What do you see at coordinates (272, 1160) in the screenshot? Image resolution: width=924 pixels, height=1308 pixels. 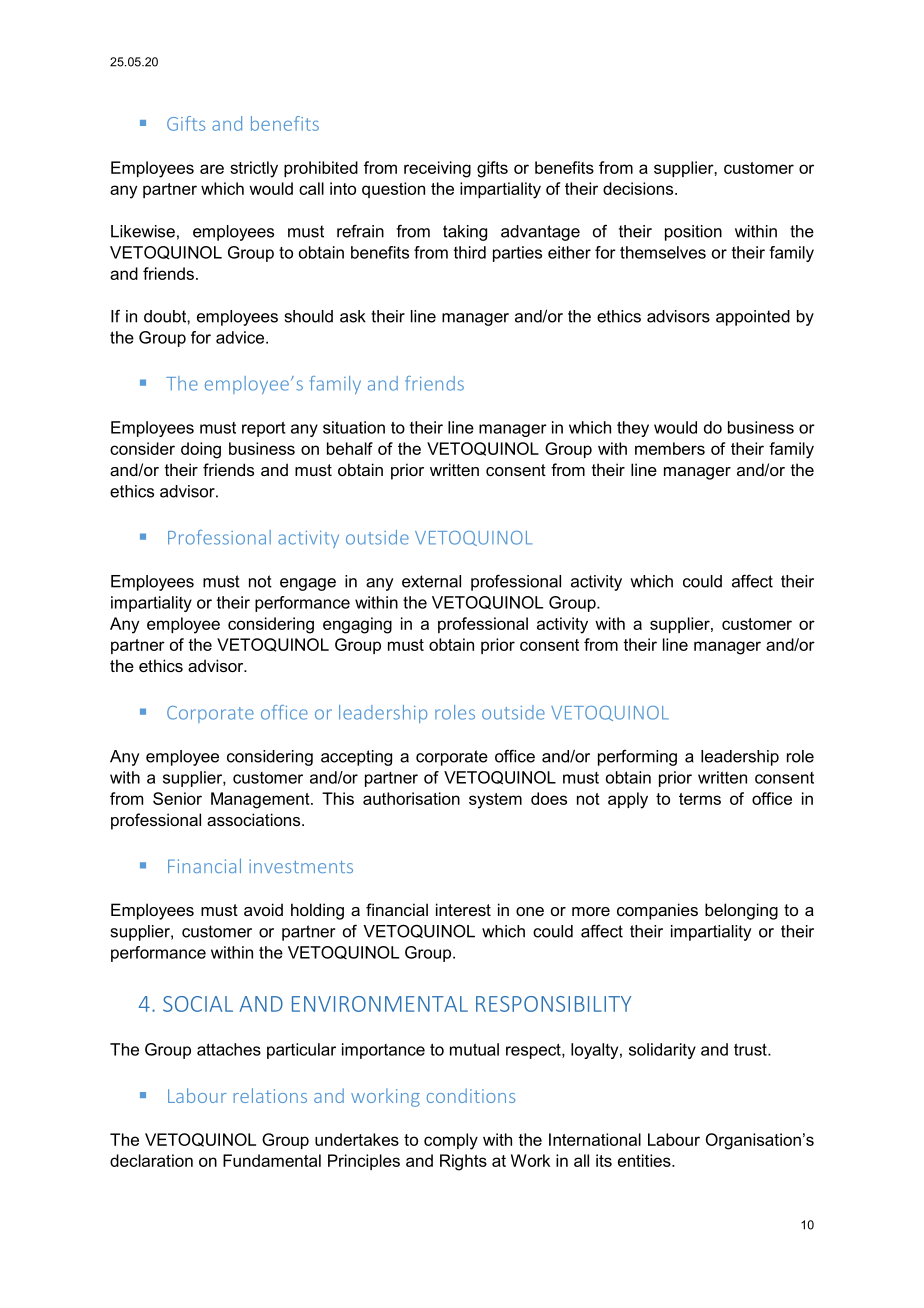 I see `Fundamental` at bounding box center [272, 1160].
